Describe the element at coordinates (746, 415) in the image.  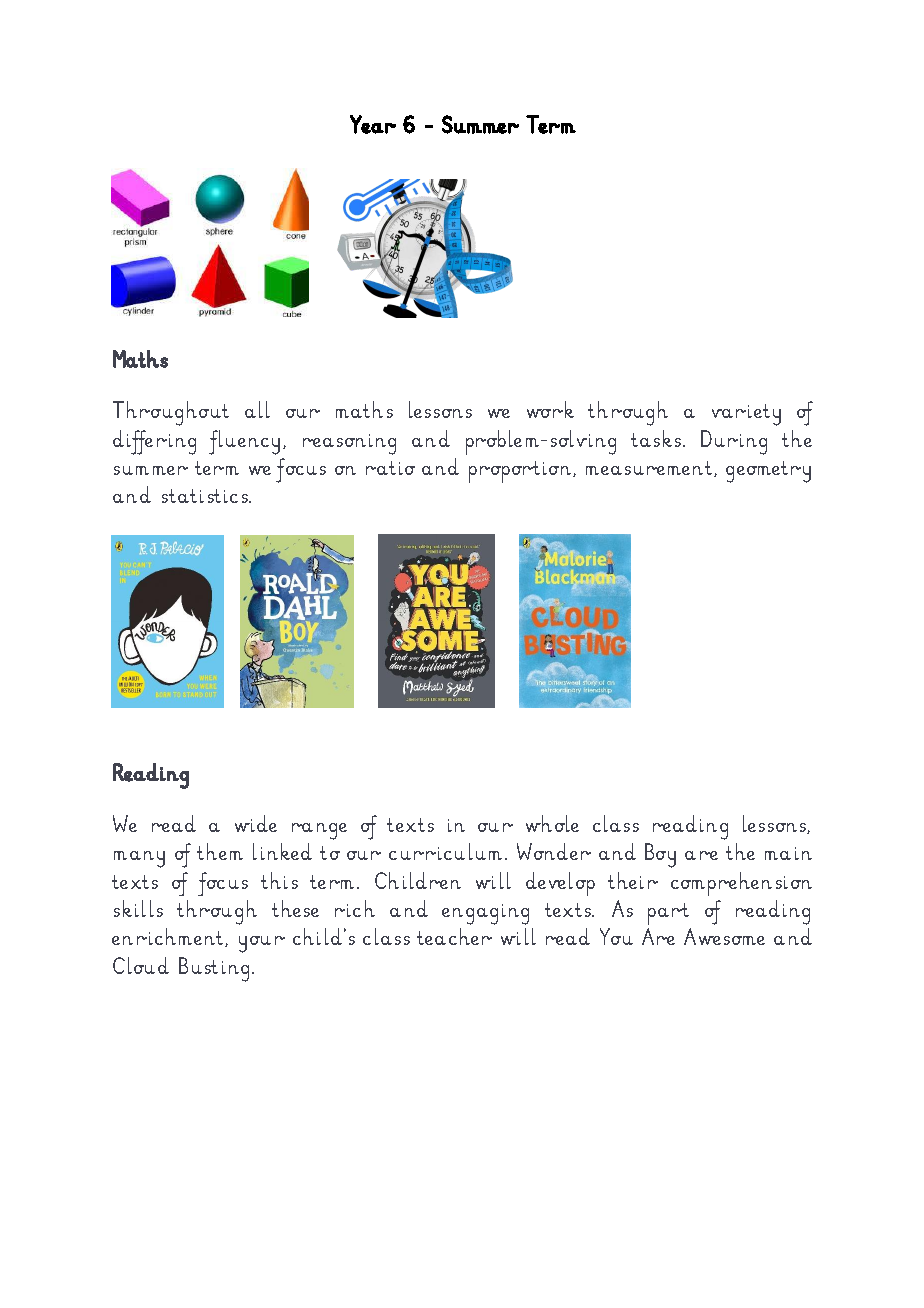
I see `variety` at that location.
